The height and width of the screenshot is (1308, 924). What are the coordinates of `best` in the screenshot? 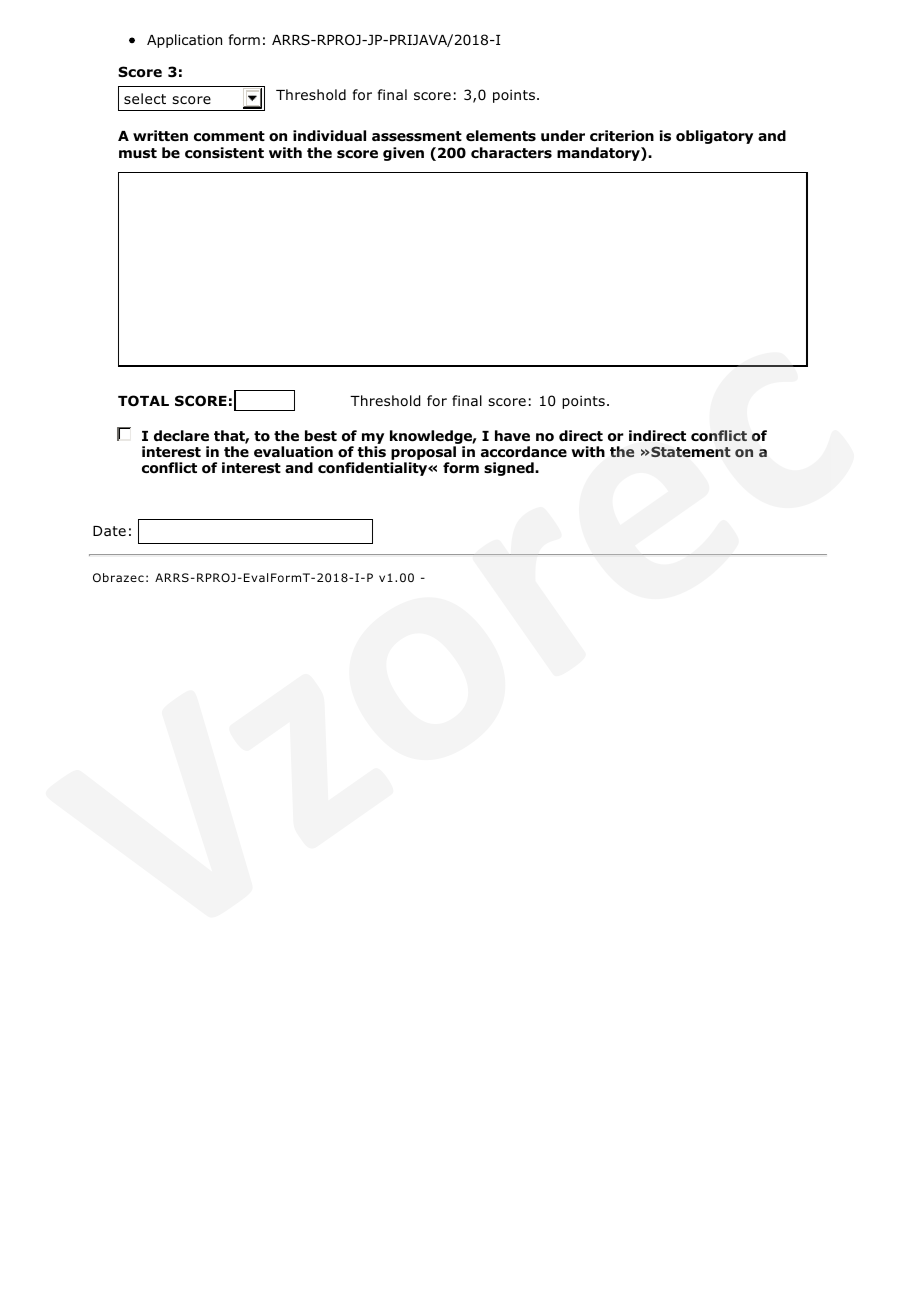 It's located at (321, 435).
